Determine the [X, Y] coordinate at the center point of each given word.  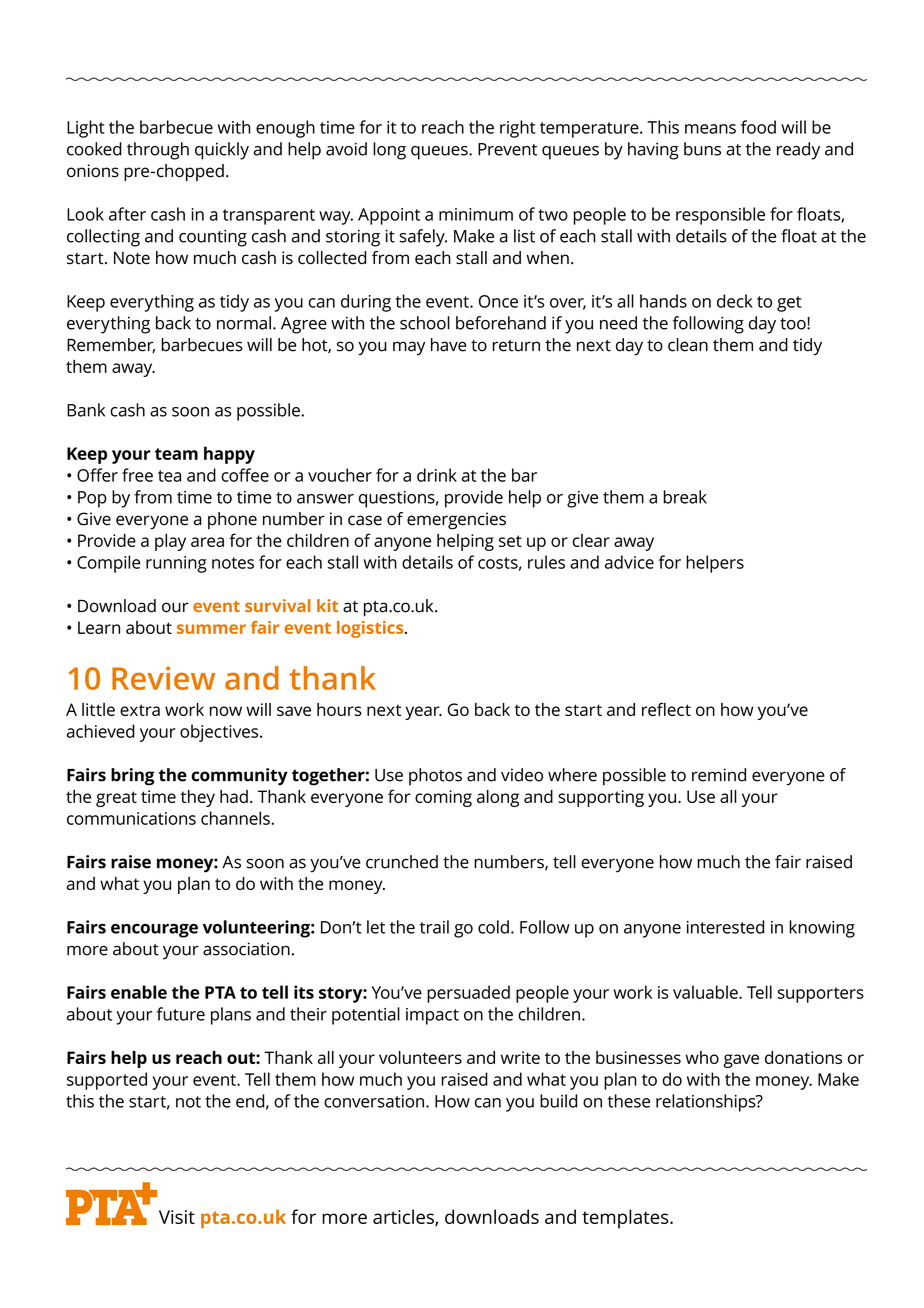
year [423, 713]
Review [163, 678]
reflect [666, 709]
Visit [177, 1217]
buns [702, 149]
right [517, 129]
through [158, 151]
